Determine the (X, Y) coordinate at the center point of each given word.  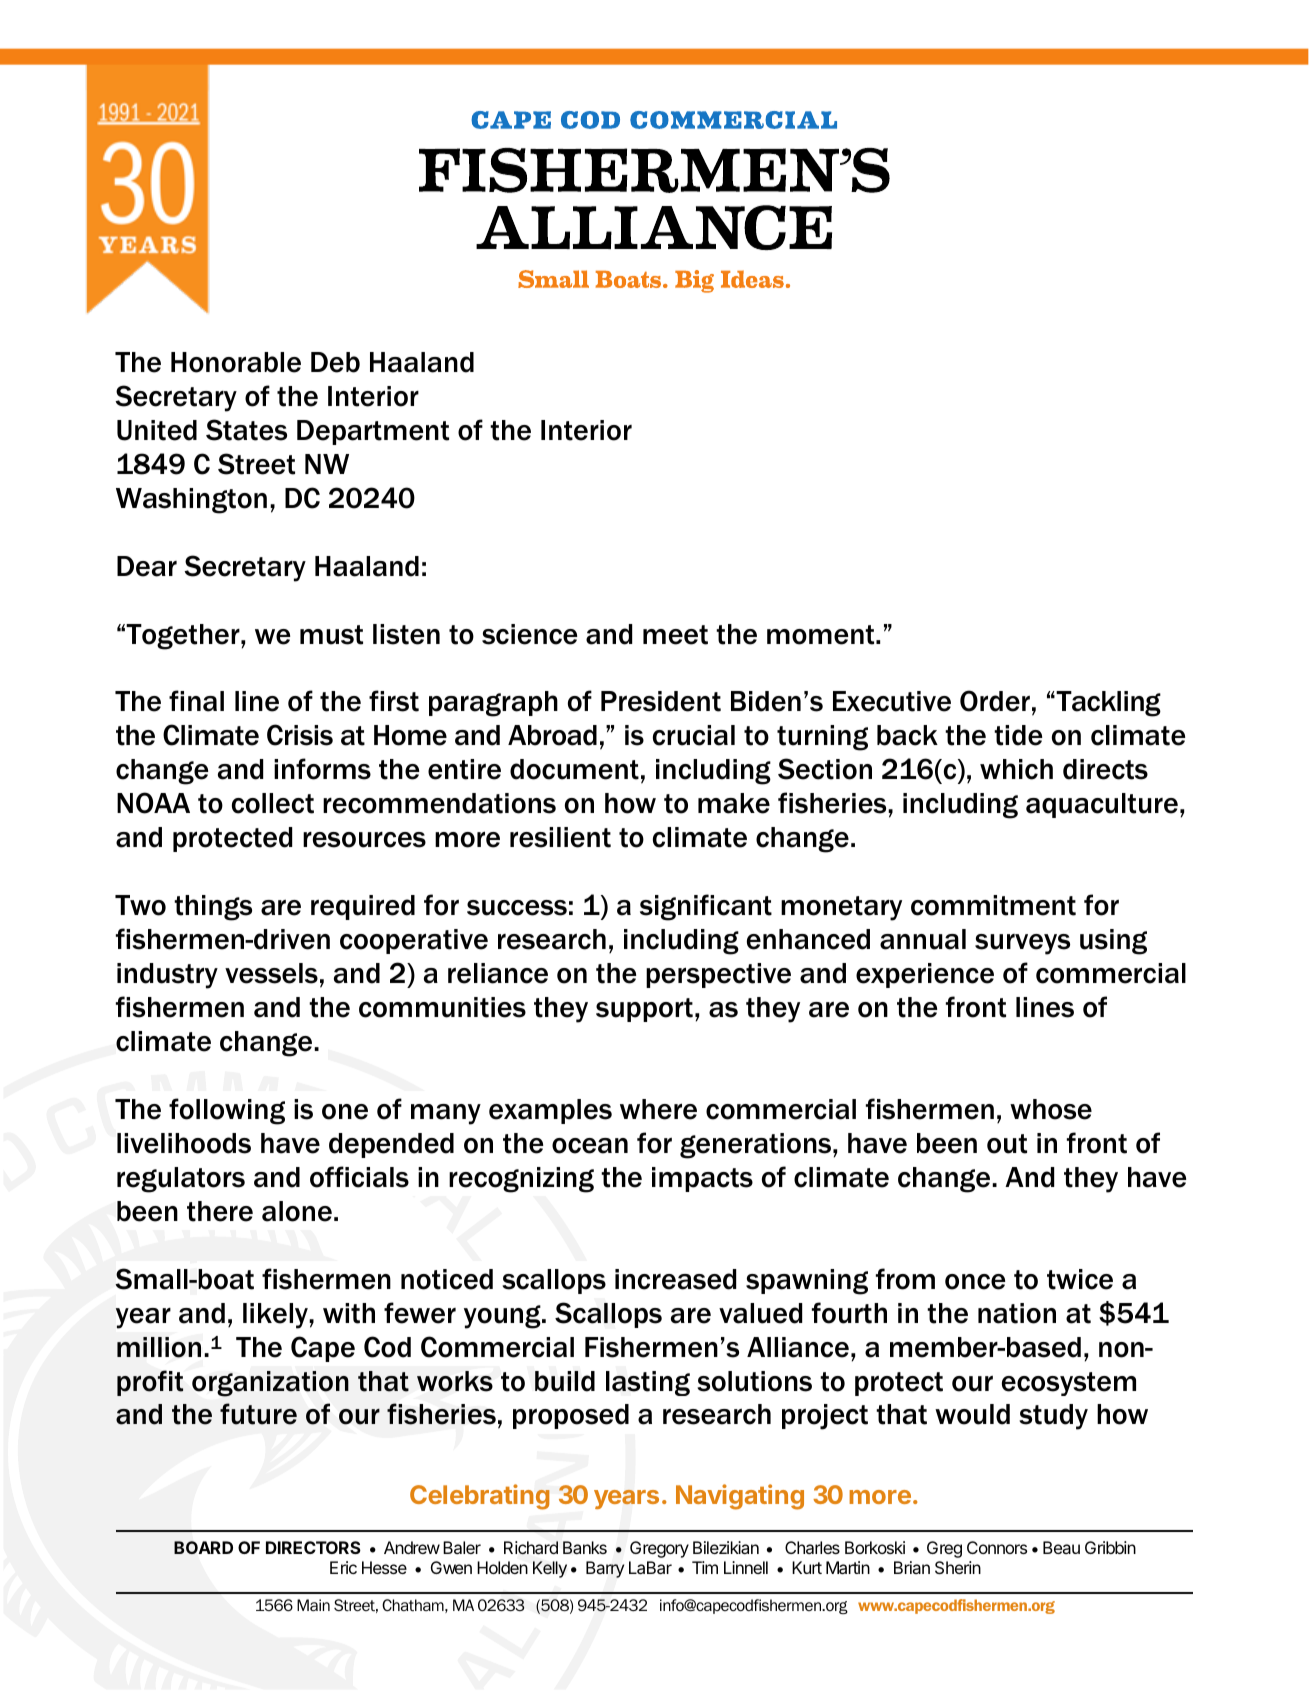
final (196, 701)
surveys (1022, 944)
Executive (892, 701)
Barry (605, 1569)
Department (373, 432)
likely (276, 1316)
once (975, 1282)
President (661, 701)
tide (1018, 735)
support (644, 1010)
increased (675, 1279)
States (246, 430)
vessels (271, 973)
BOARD (203, 1547)
